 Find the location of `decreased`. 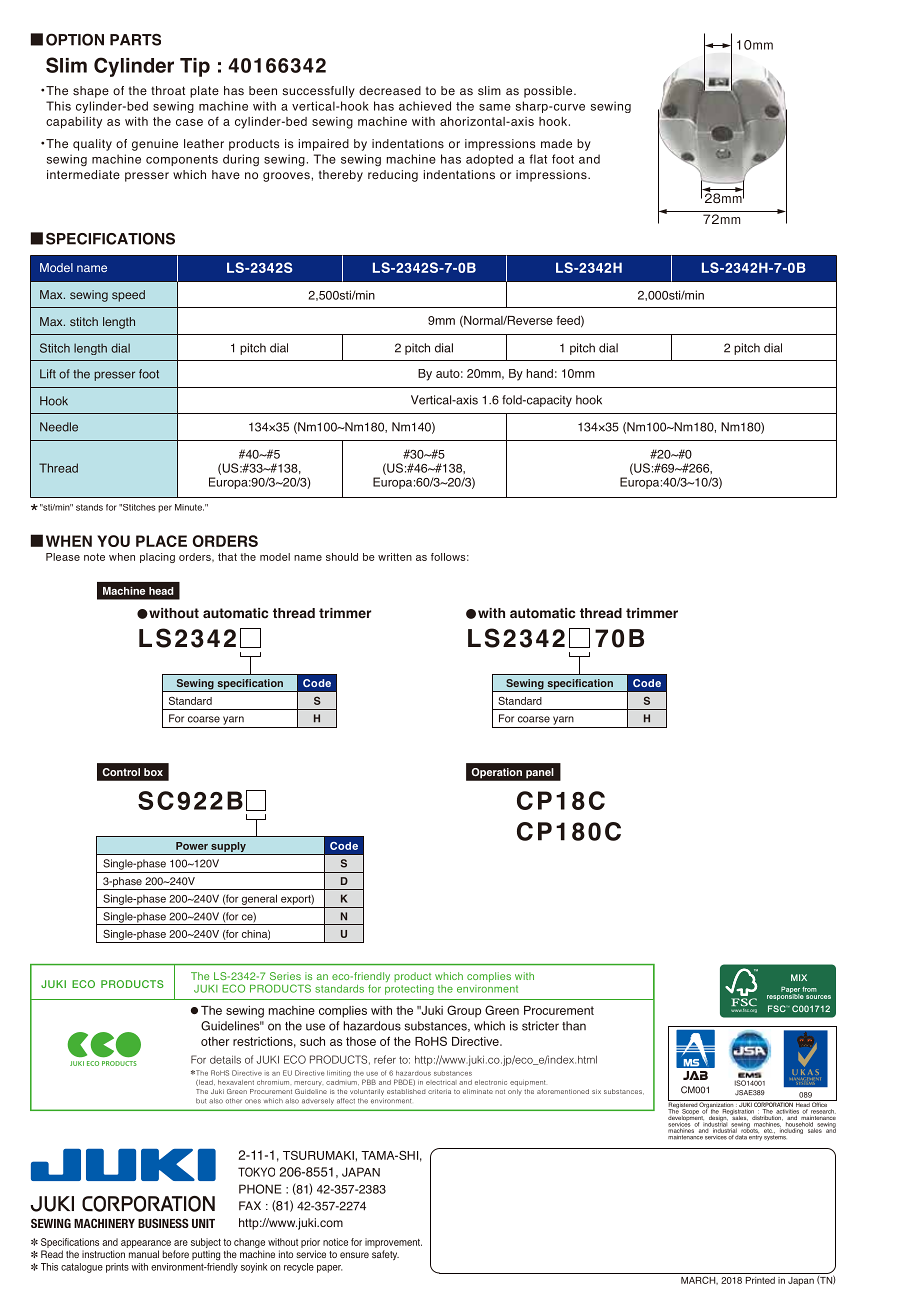

decreased is located at coordinates (390, 90).
